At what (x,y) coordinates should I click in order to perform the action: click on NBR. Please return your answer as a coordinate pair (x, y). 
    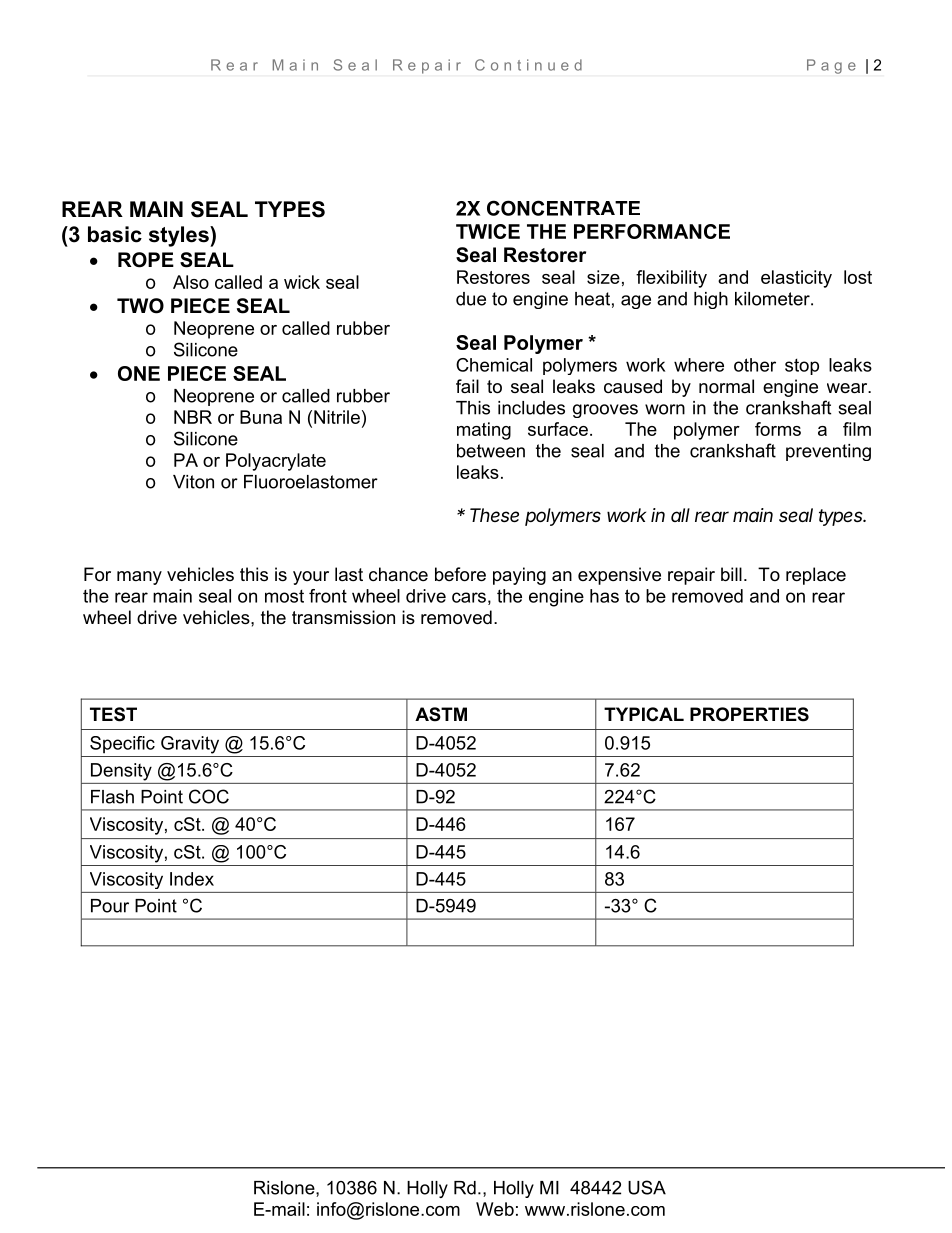
    Looking at the image, I should click on (193, 417).
